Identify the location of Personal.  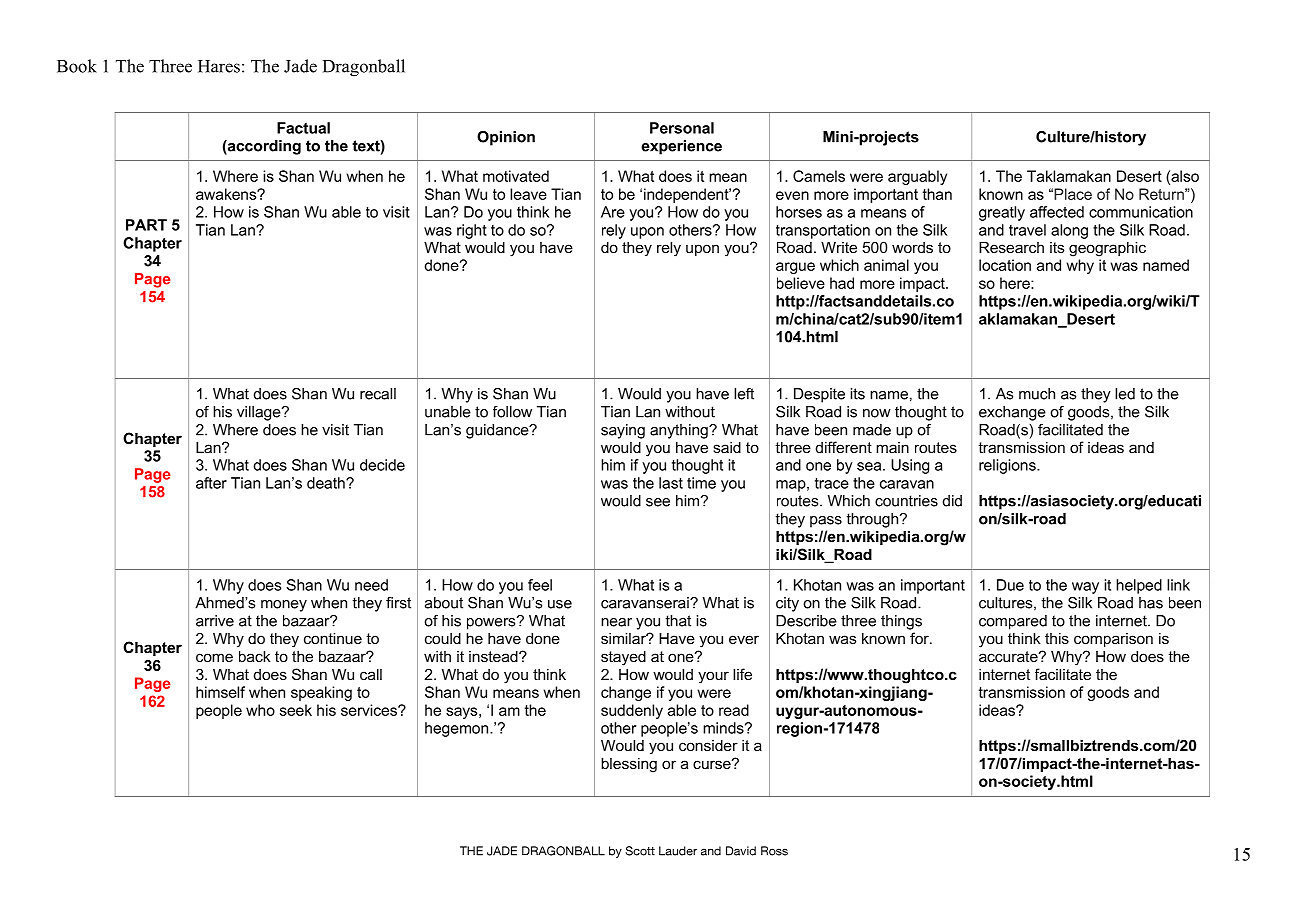
(682, 128).
